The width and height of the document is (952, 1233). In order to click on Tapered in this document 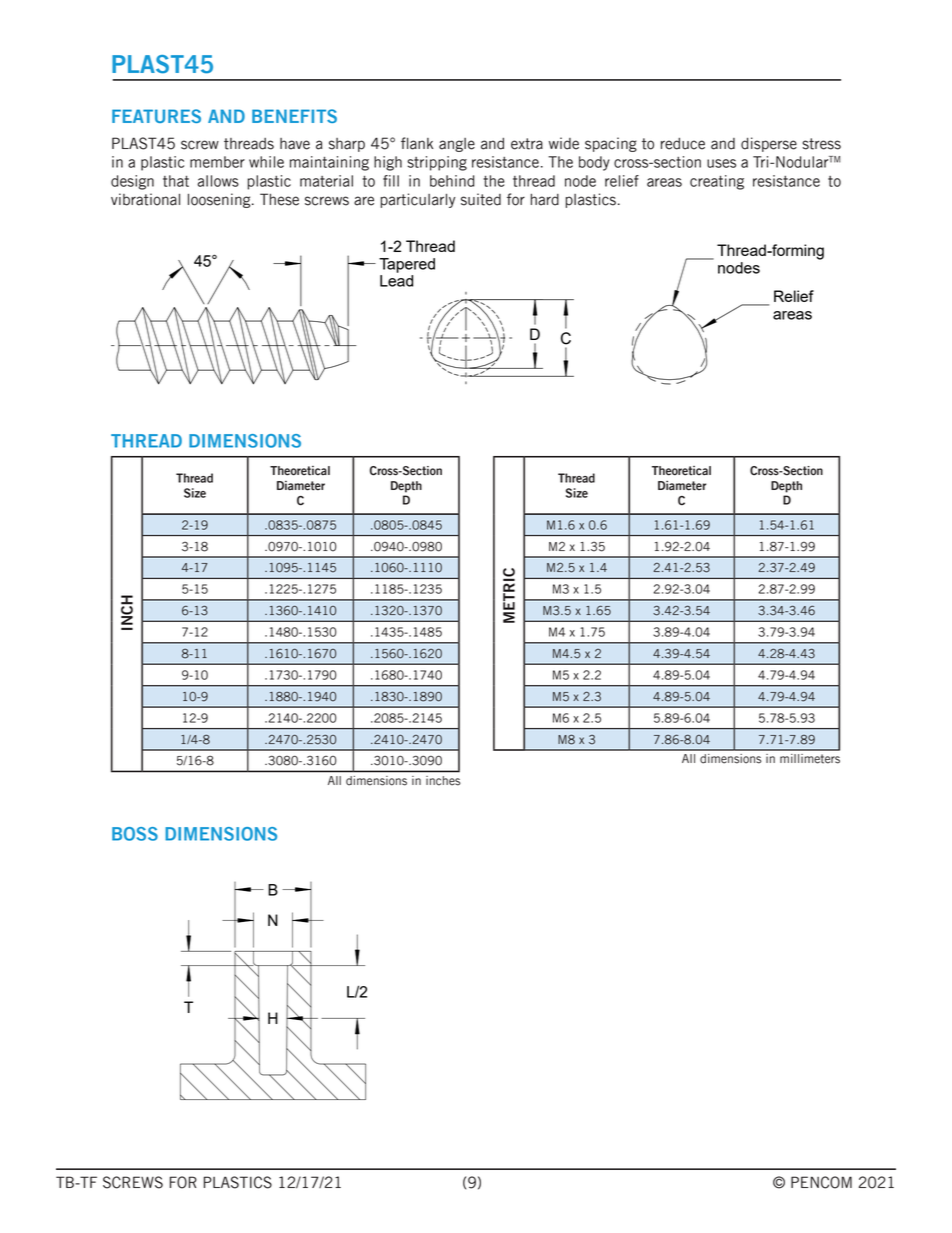, I will do `click(407, 265)`.
